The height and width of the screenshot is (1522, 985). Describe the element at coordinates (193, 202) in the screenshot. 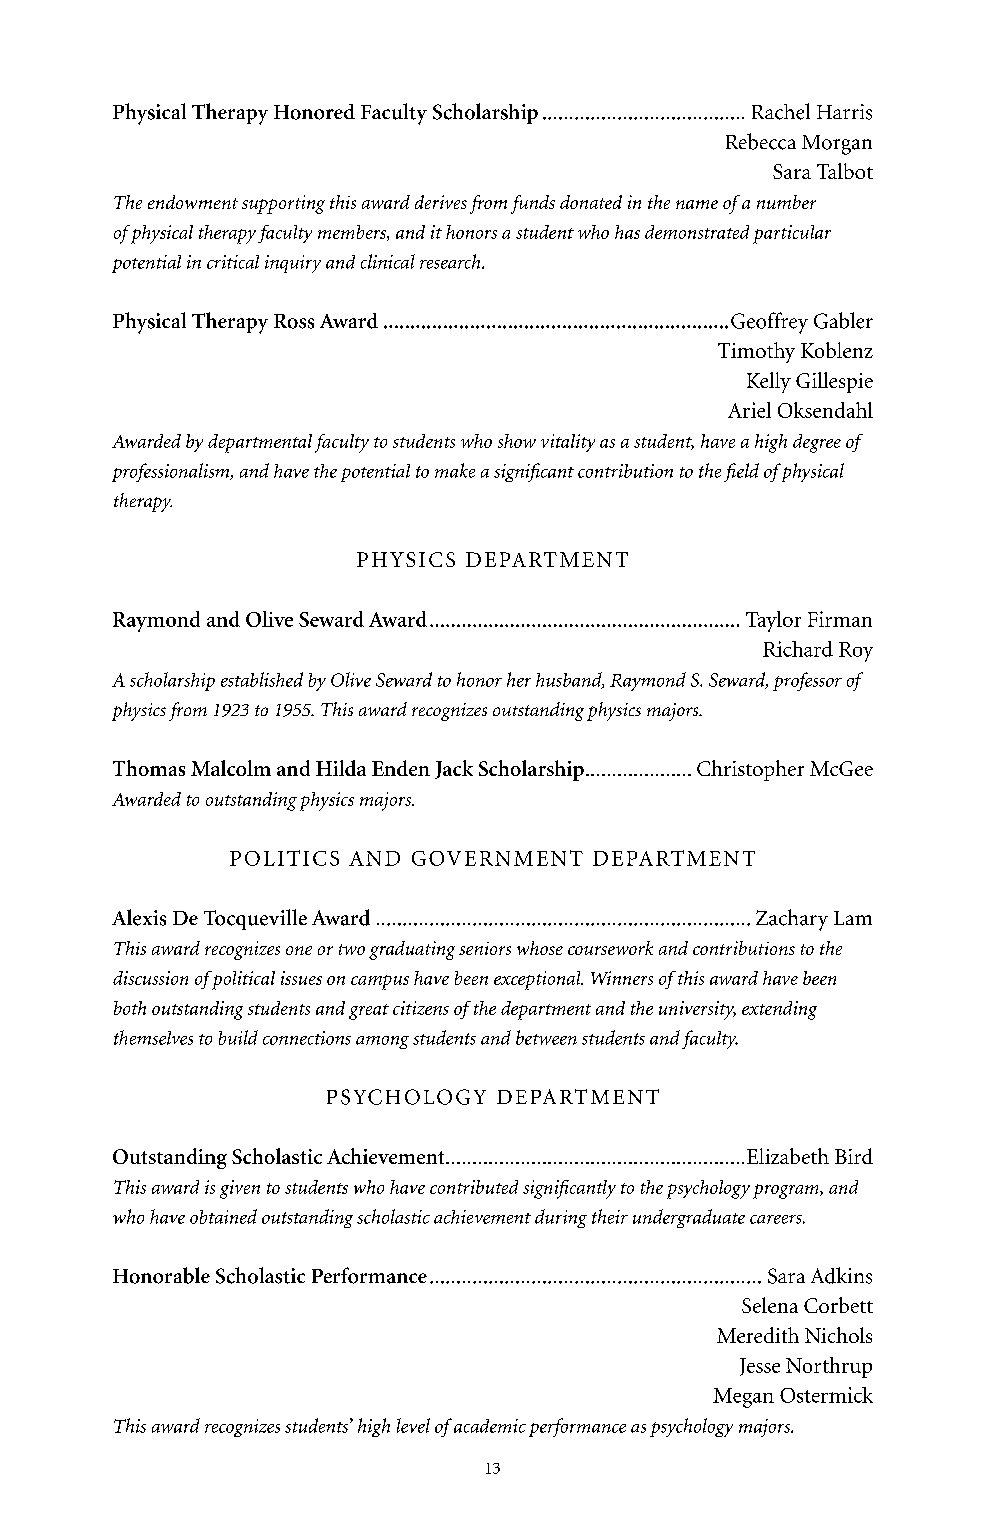

I see `endowment` at that location.
